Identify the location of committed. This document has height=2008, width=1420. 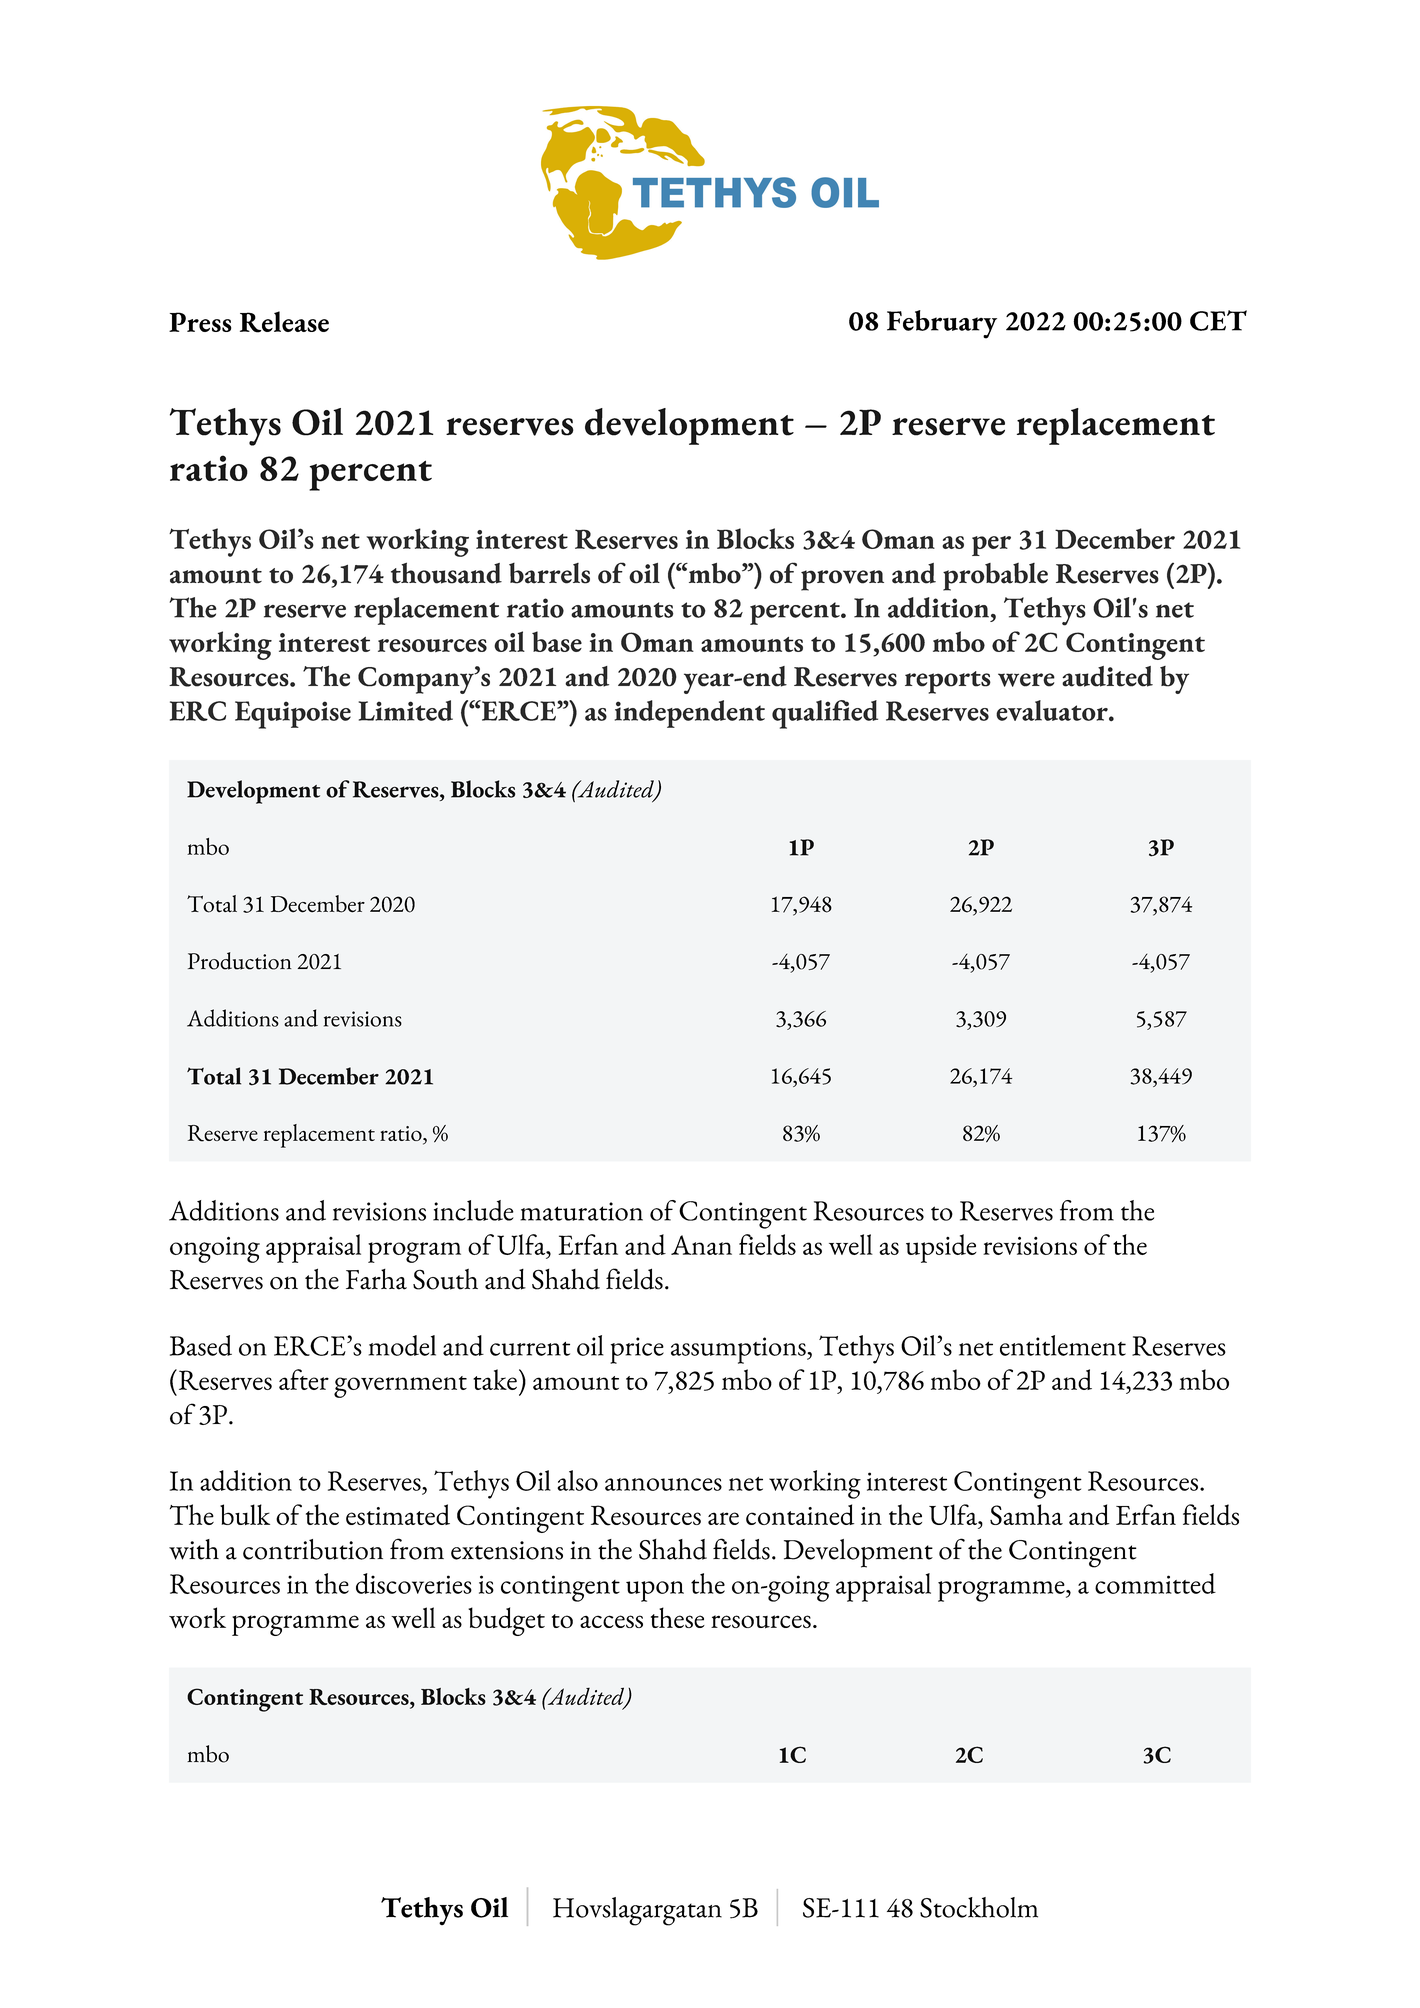
(1155, 1583).
